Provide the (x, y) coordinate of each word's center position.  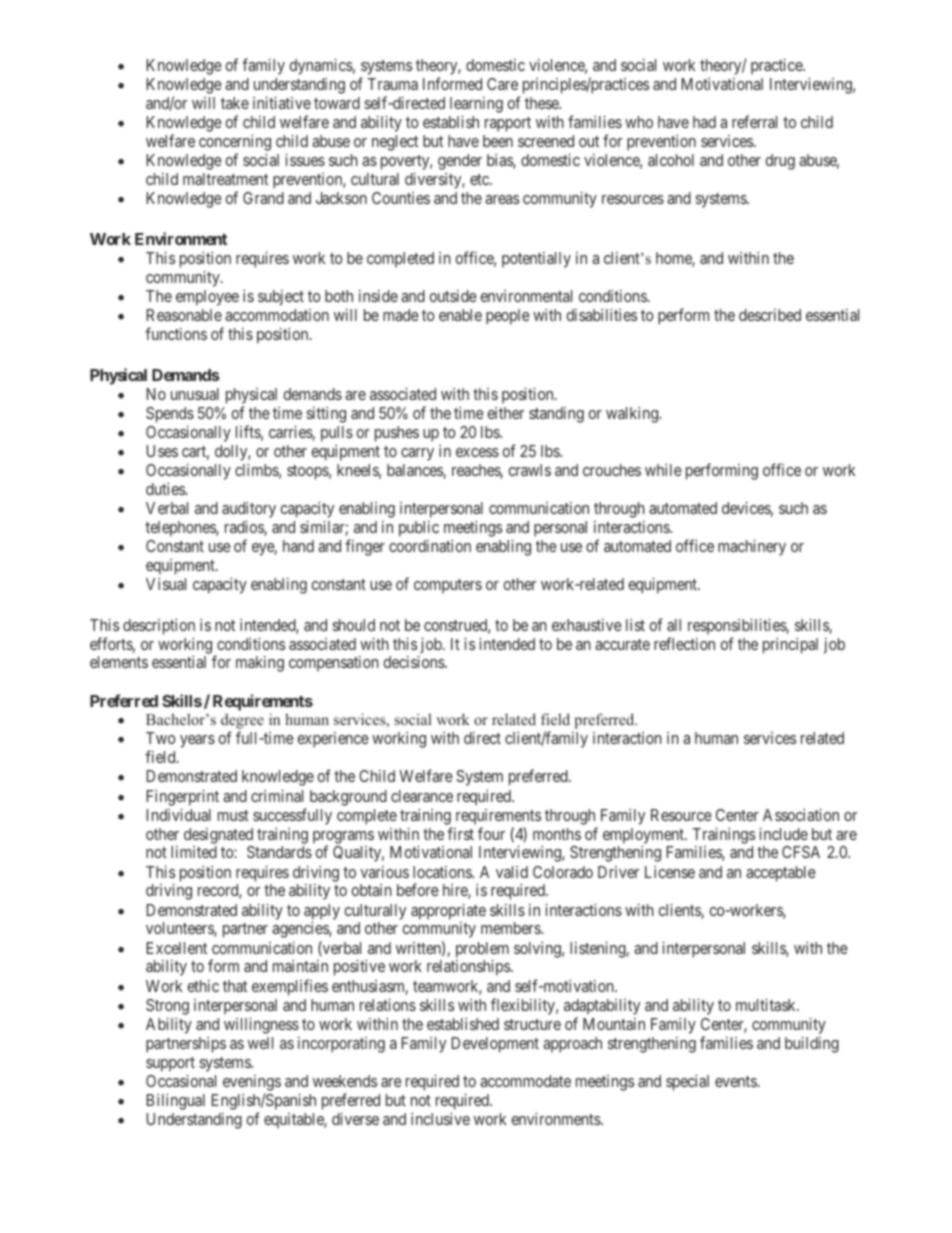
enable (460, 315)
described (770, 315)
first (460, 833)
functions (176, 333)
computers (448, 586)
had (704, 122)
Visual (166, 583)
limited (194, 852)
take (235, 103)
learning (476, 105)
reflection (684, 643)
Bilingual (176, 1101)
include (783, 833)
